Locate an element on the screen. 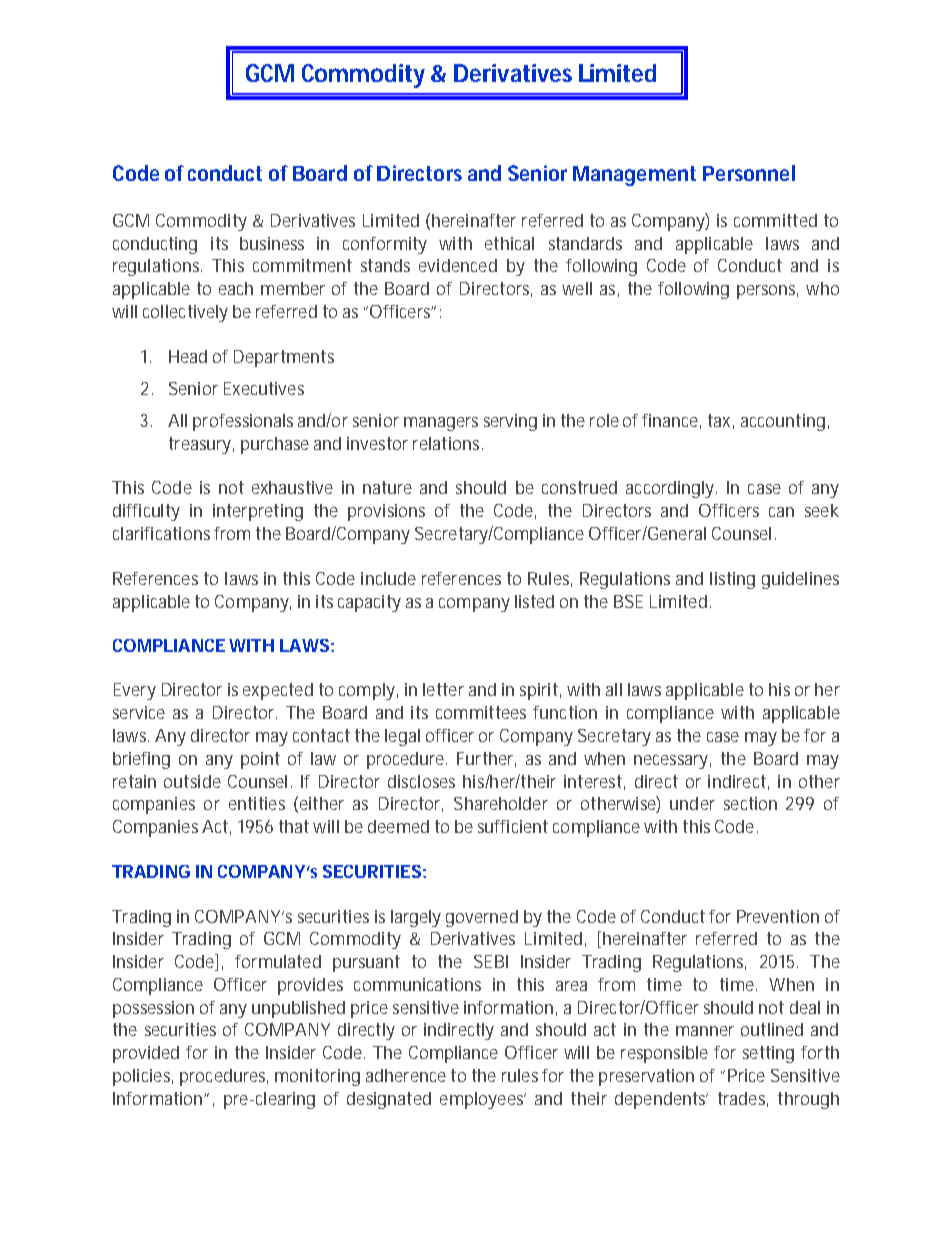 The image size is (952, 1233). business is located at coordinates (272, 243).
